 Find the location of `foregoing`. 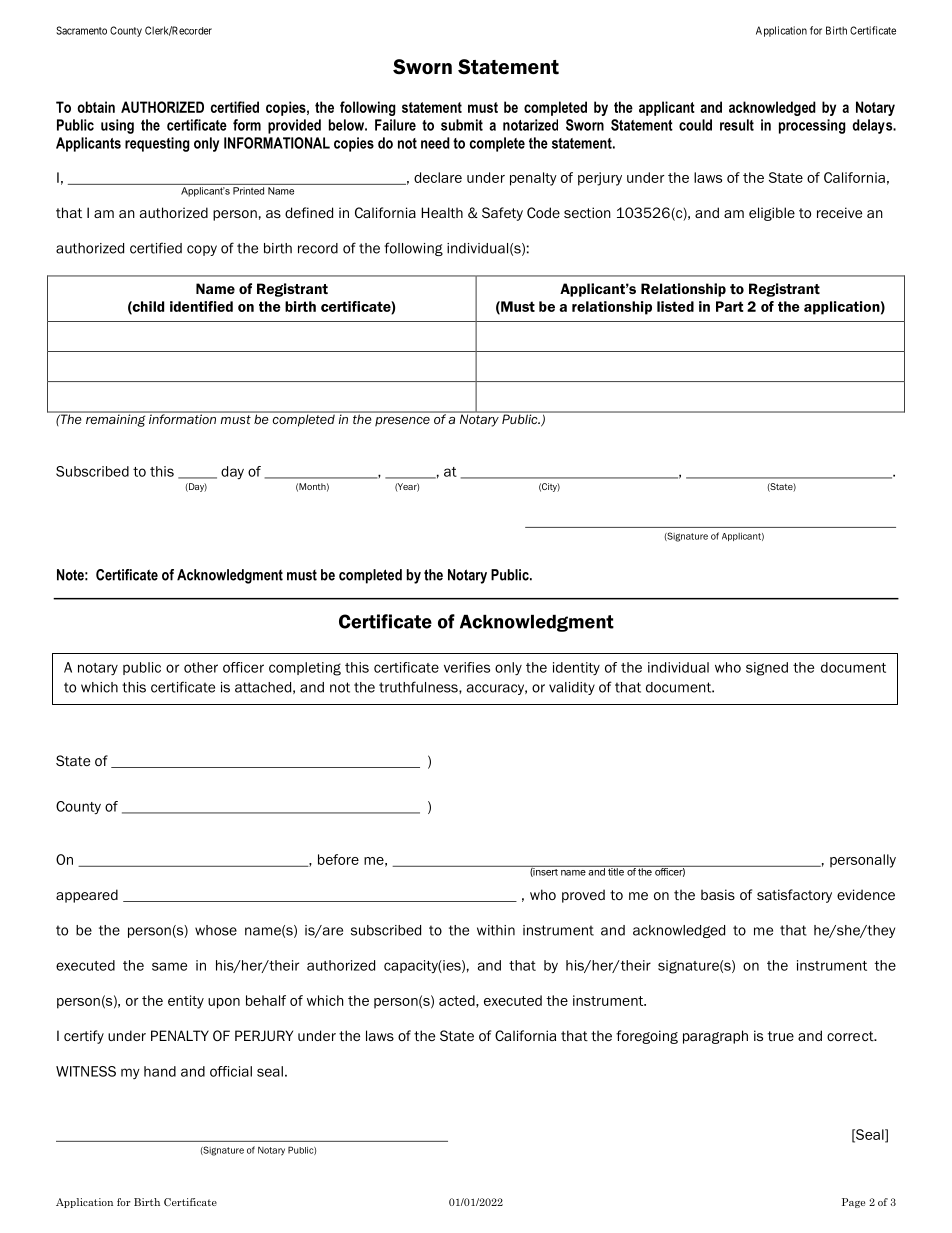

foregoing is located at coordinates (647, 1037).
